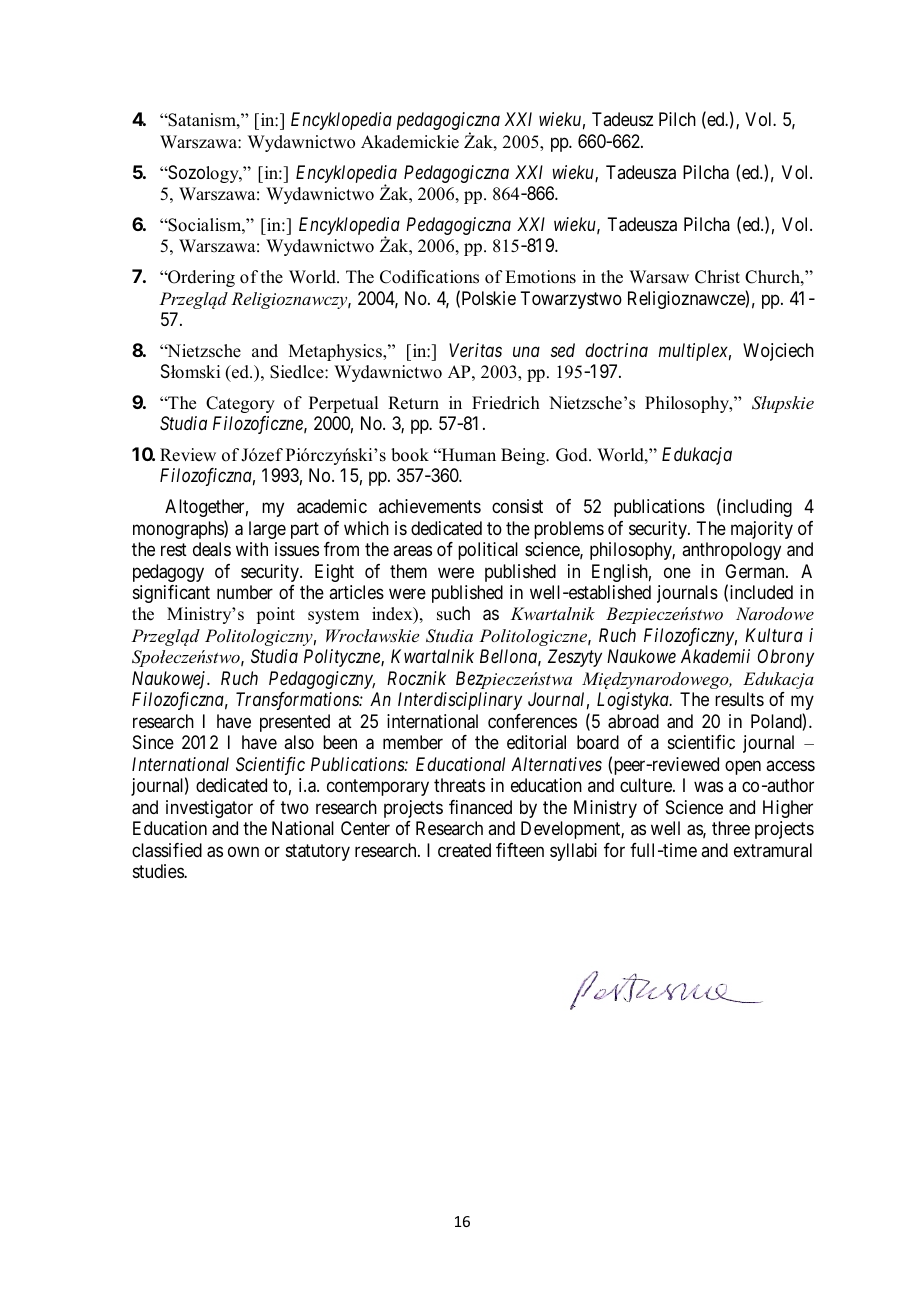 The width and height of the screenshot is (924, 1308). I want to click on point, so click(275, 615).
